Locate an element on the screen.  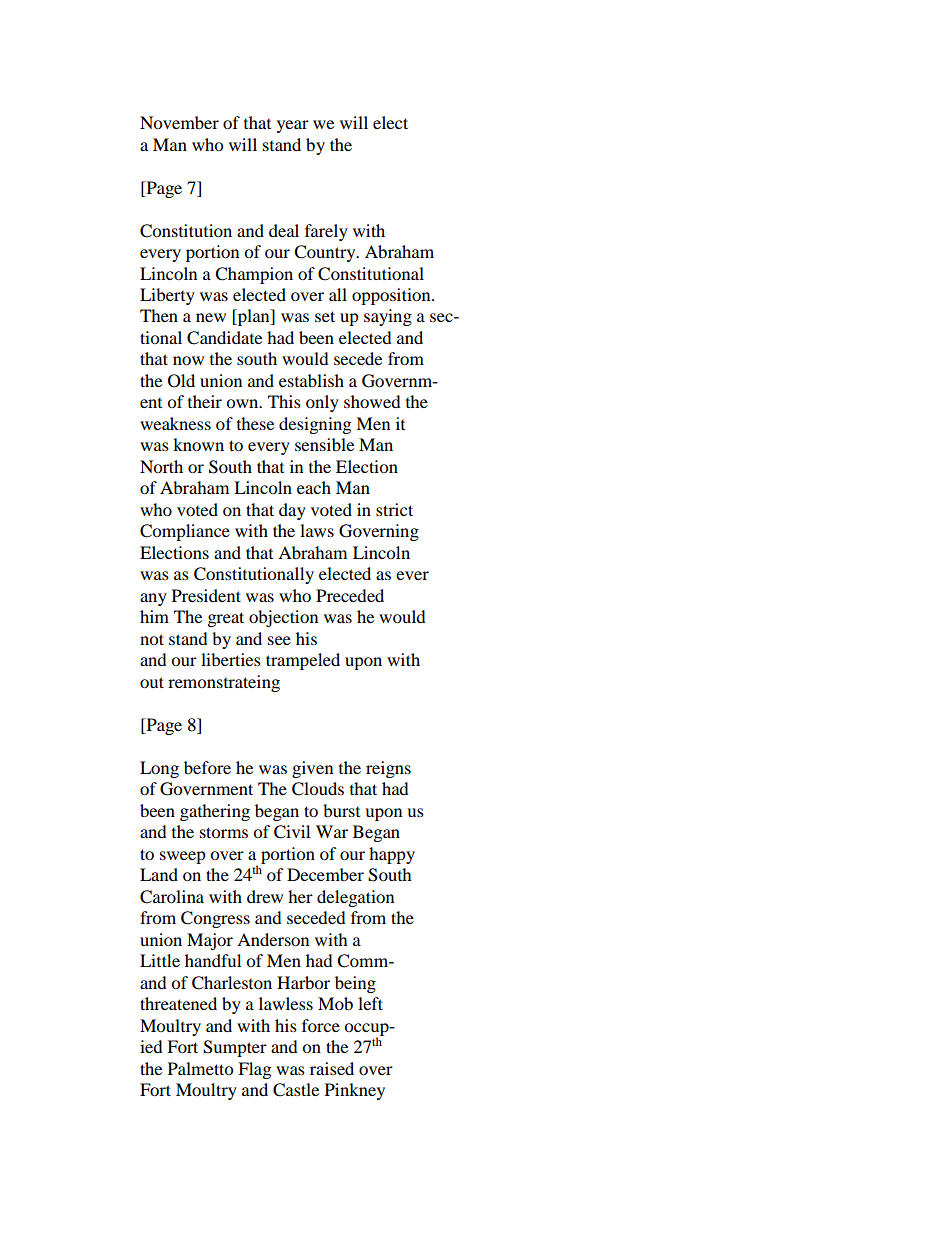
Long is located at coordinates (159, 769).
